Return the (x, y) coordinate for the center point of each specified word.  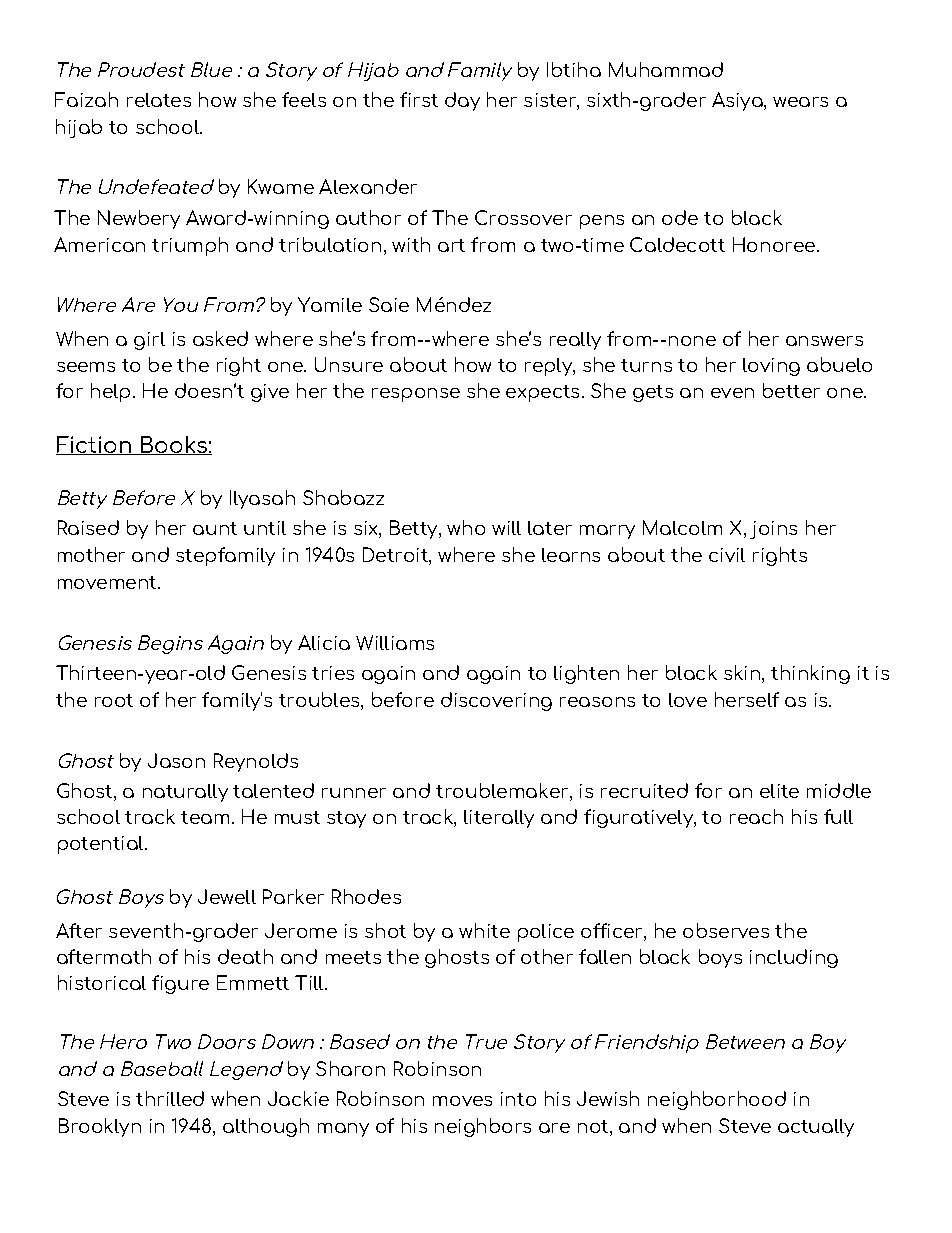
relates (159, 100)
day (462, 101)
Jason (176, 760)
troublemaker (503, 792)
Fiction (95, 445)
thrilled (170, 1098)
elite (779, 791)
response (416, 395)
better (791, 390)
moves (462, 1101)
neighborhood (717, 1100)
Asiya (738, 101)
